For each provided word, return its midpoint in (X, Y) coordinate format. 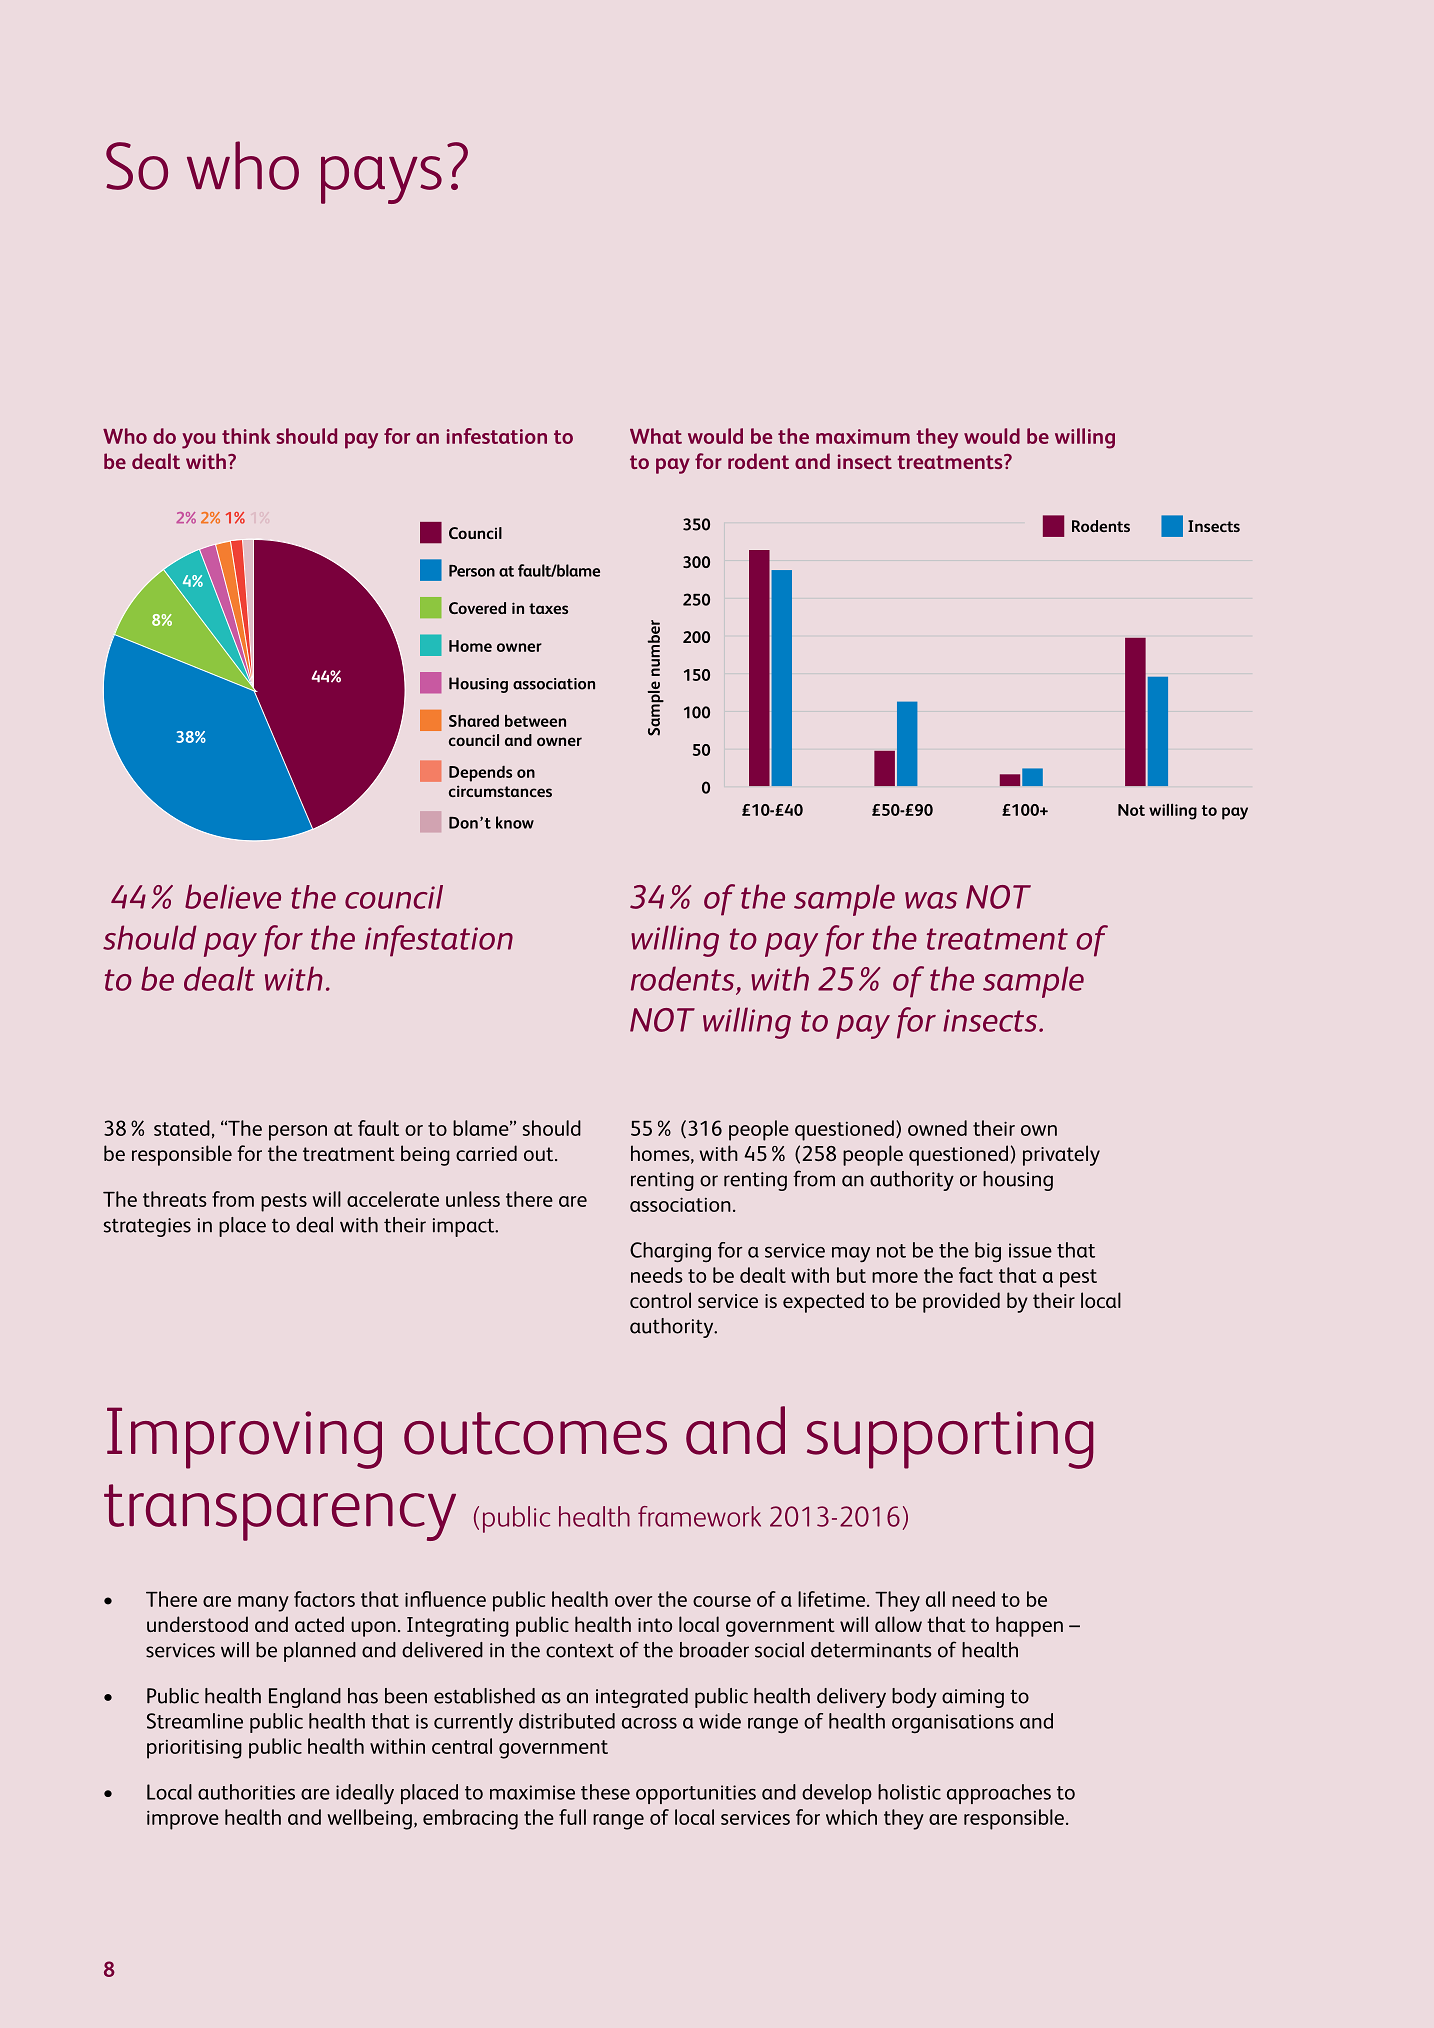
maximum (863, 436)
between (535, 720)
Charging (670, 1252)
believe (233, 896)
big (988, 1252)
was (931, 900)
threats (175, 1199)
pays (381, 180)
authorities (246, 1792)
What (656, 436)
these (605, 1792)
